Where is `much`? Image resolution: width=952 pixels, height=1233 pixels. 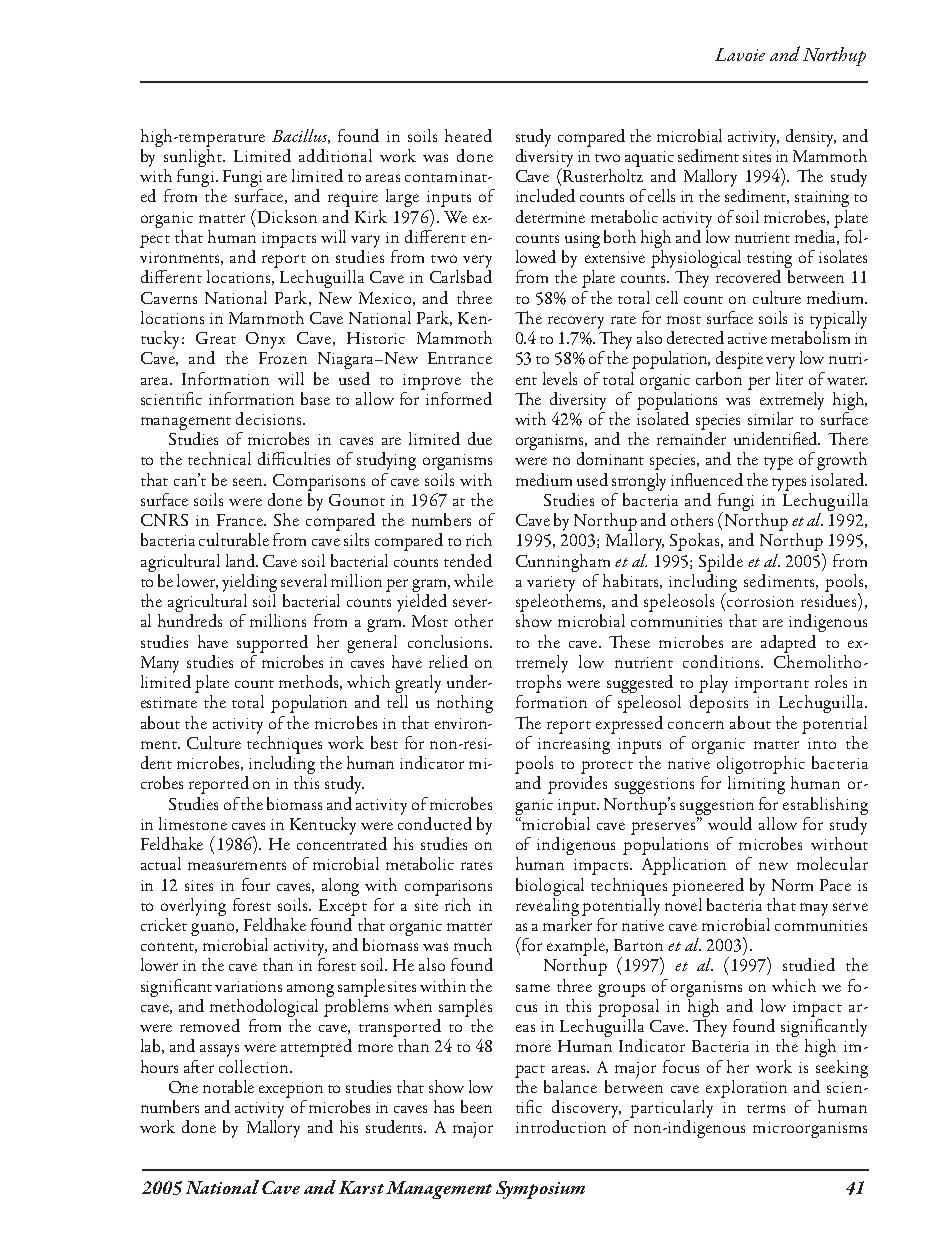 much is located at coordinates (473, 944).
